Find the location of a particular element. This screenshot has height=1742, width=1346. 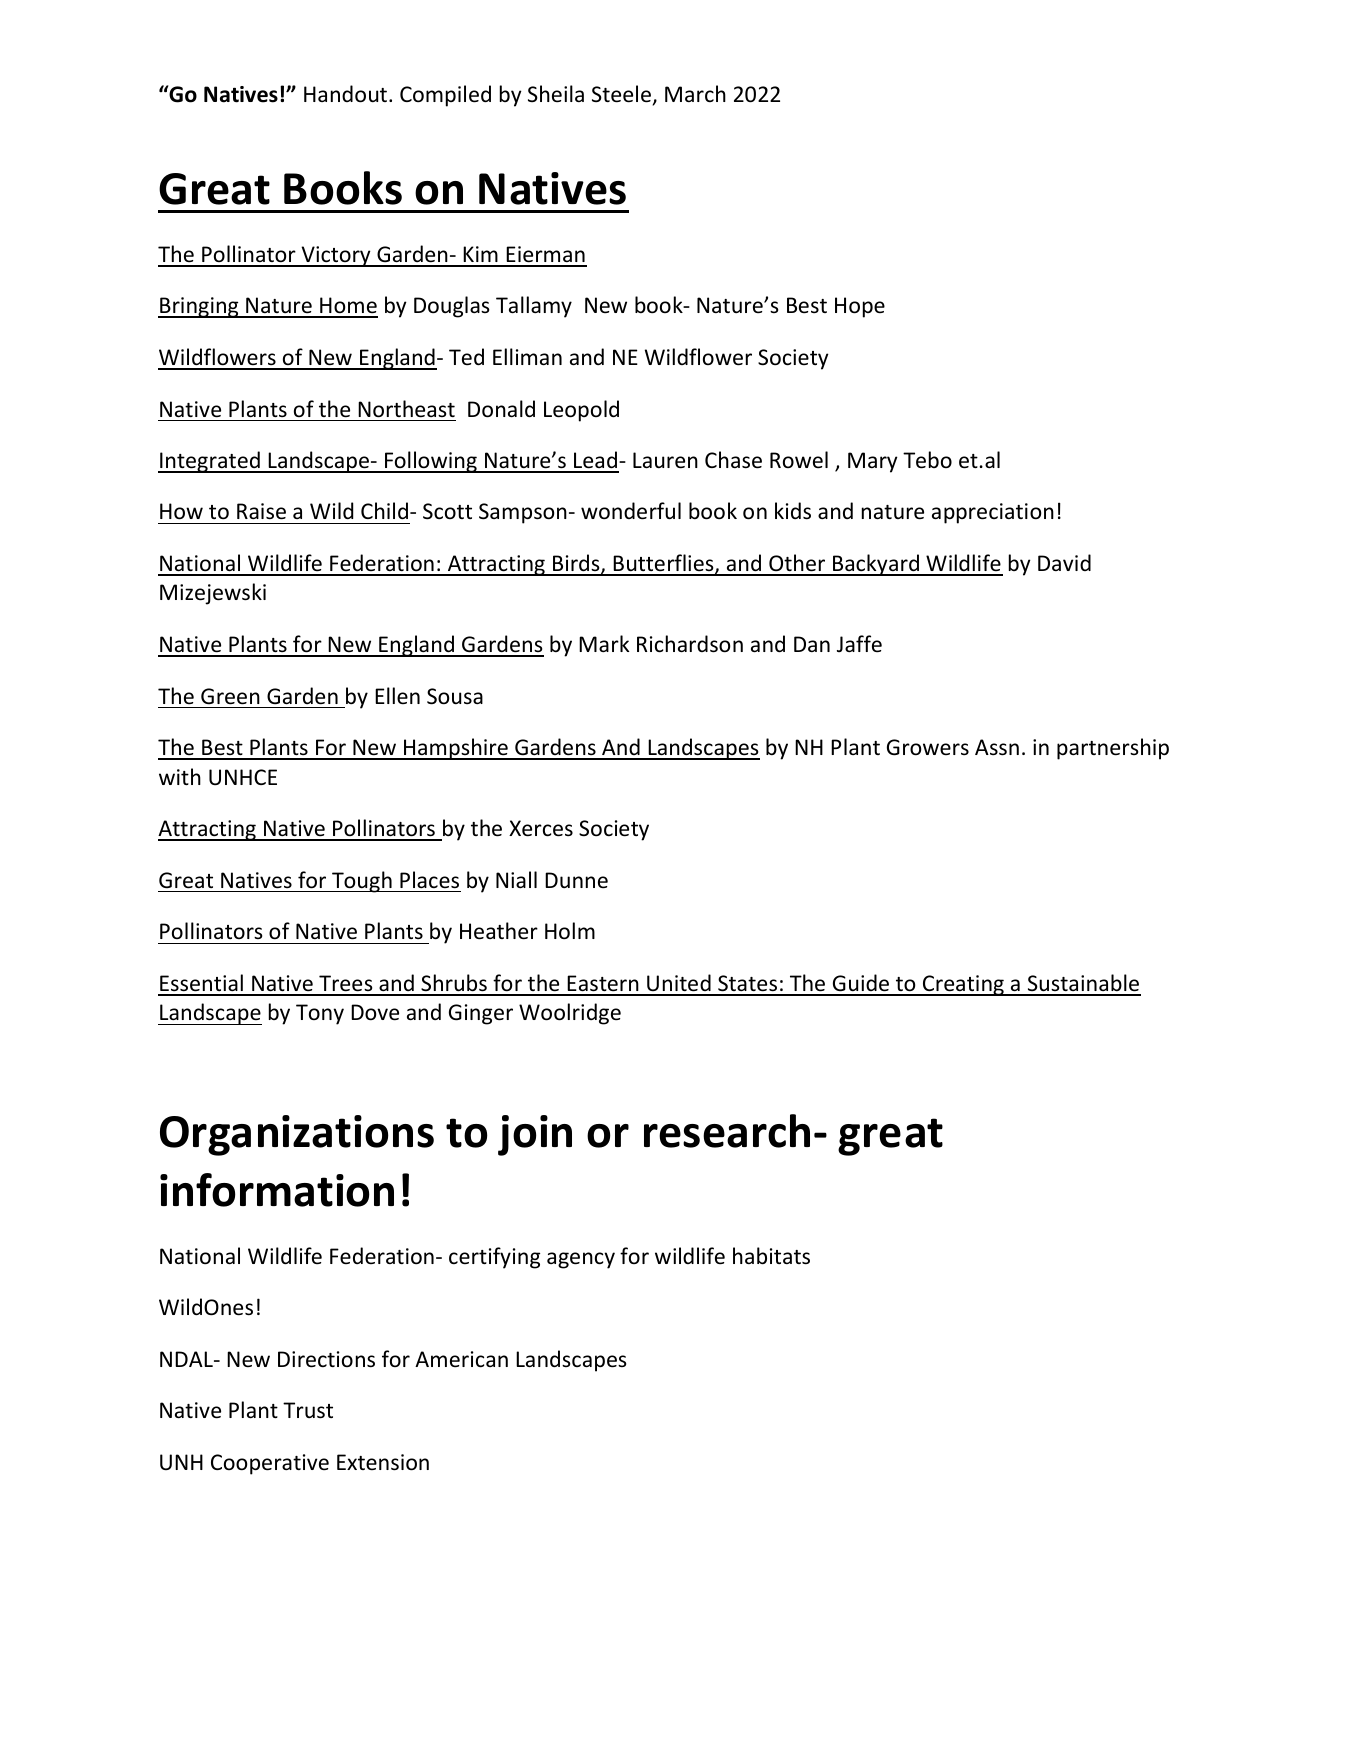

Organizations is located at coordinates (297, 1135).
